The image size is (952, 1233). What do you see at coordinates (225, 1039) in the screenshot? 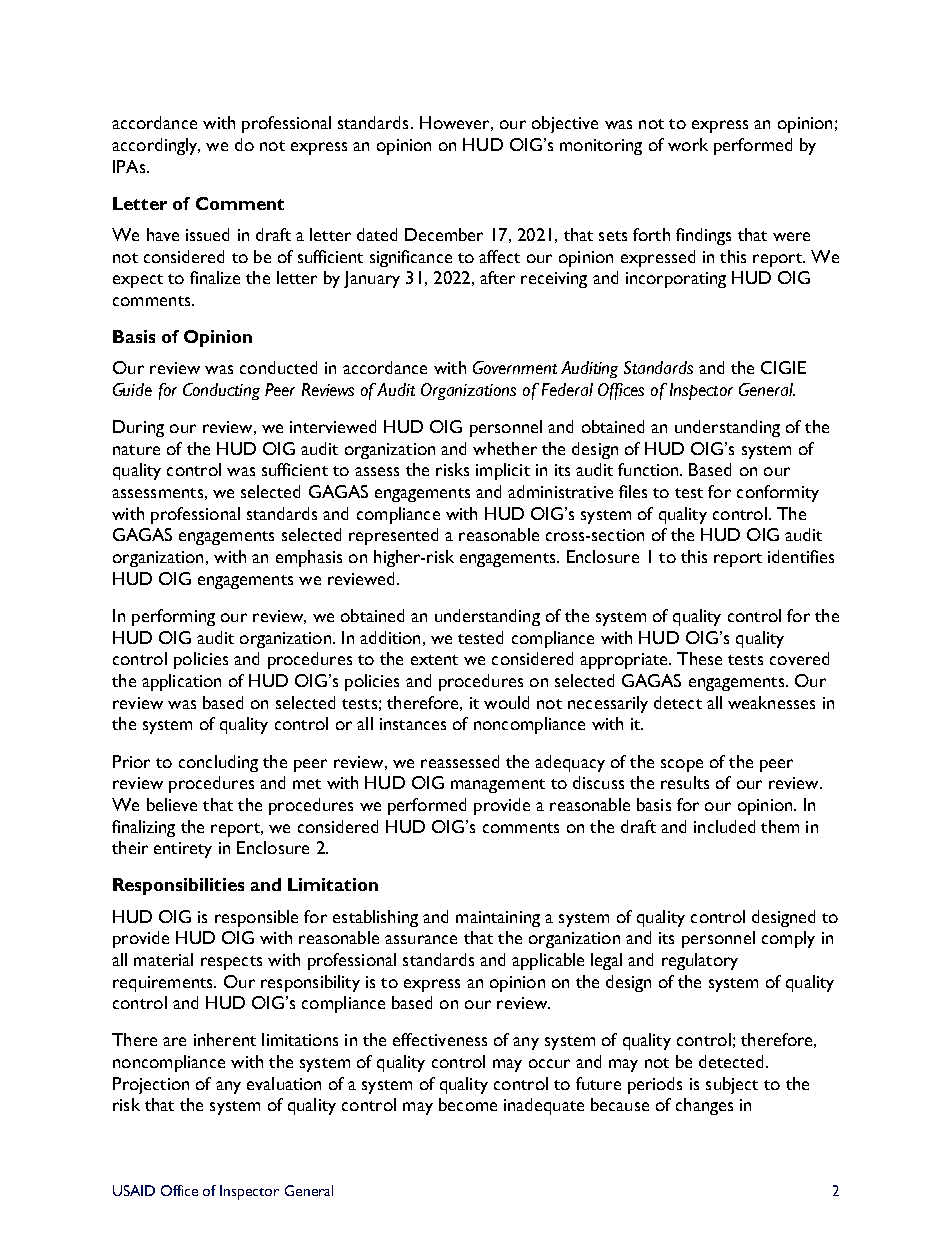
I see `inherent` at bounding box center [225, 1039].
